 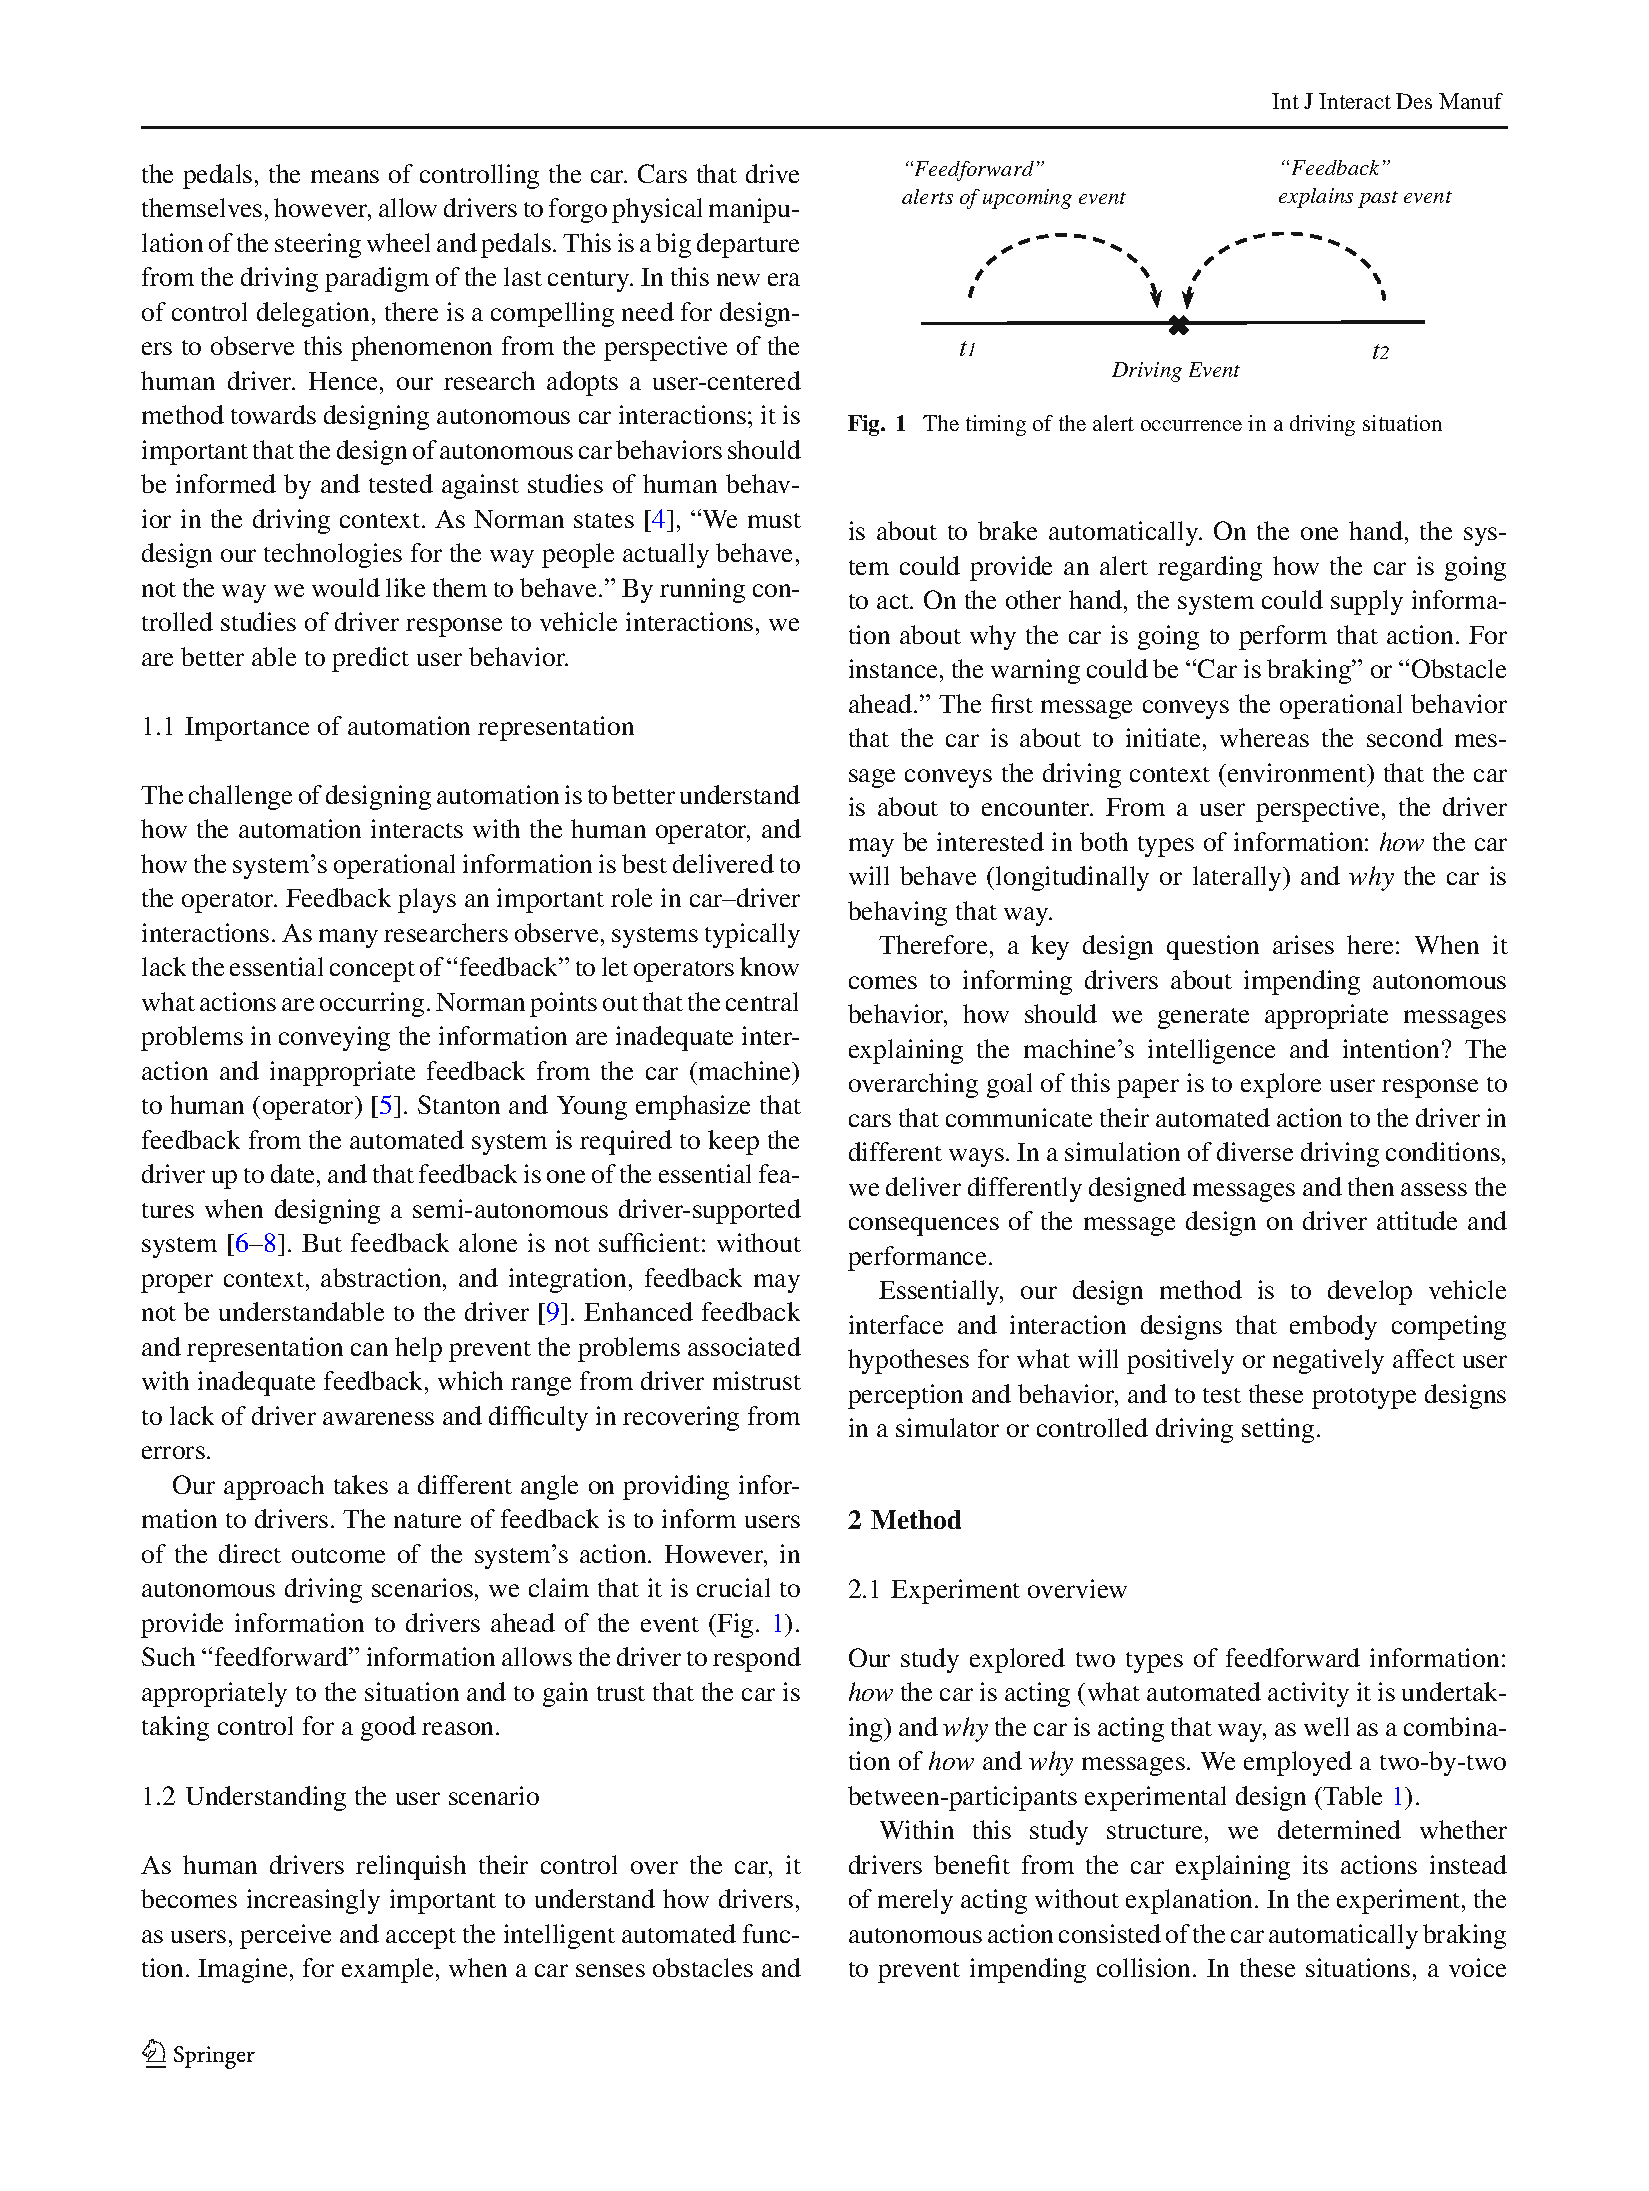 What do you see at coordinates (748, 245) in the image?
I see `departure` at bounding box center [748, 245].
